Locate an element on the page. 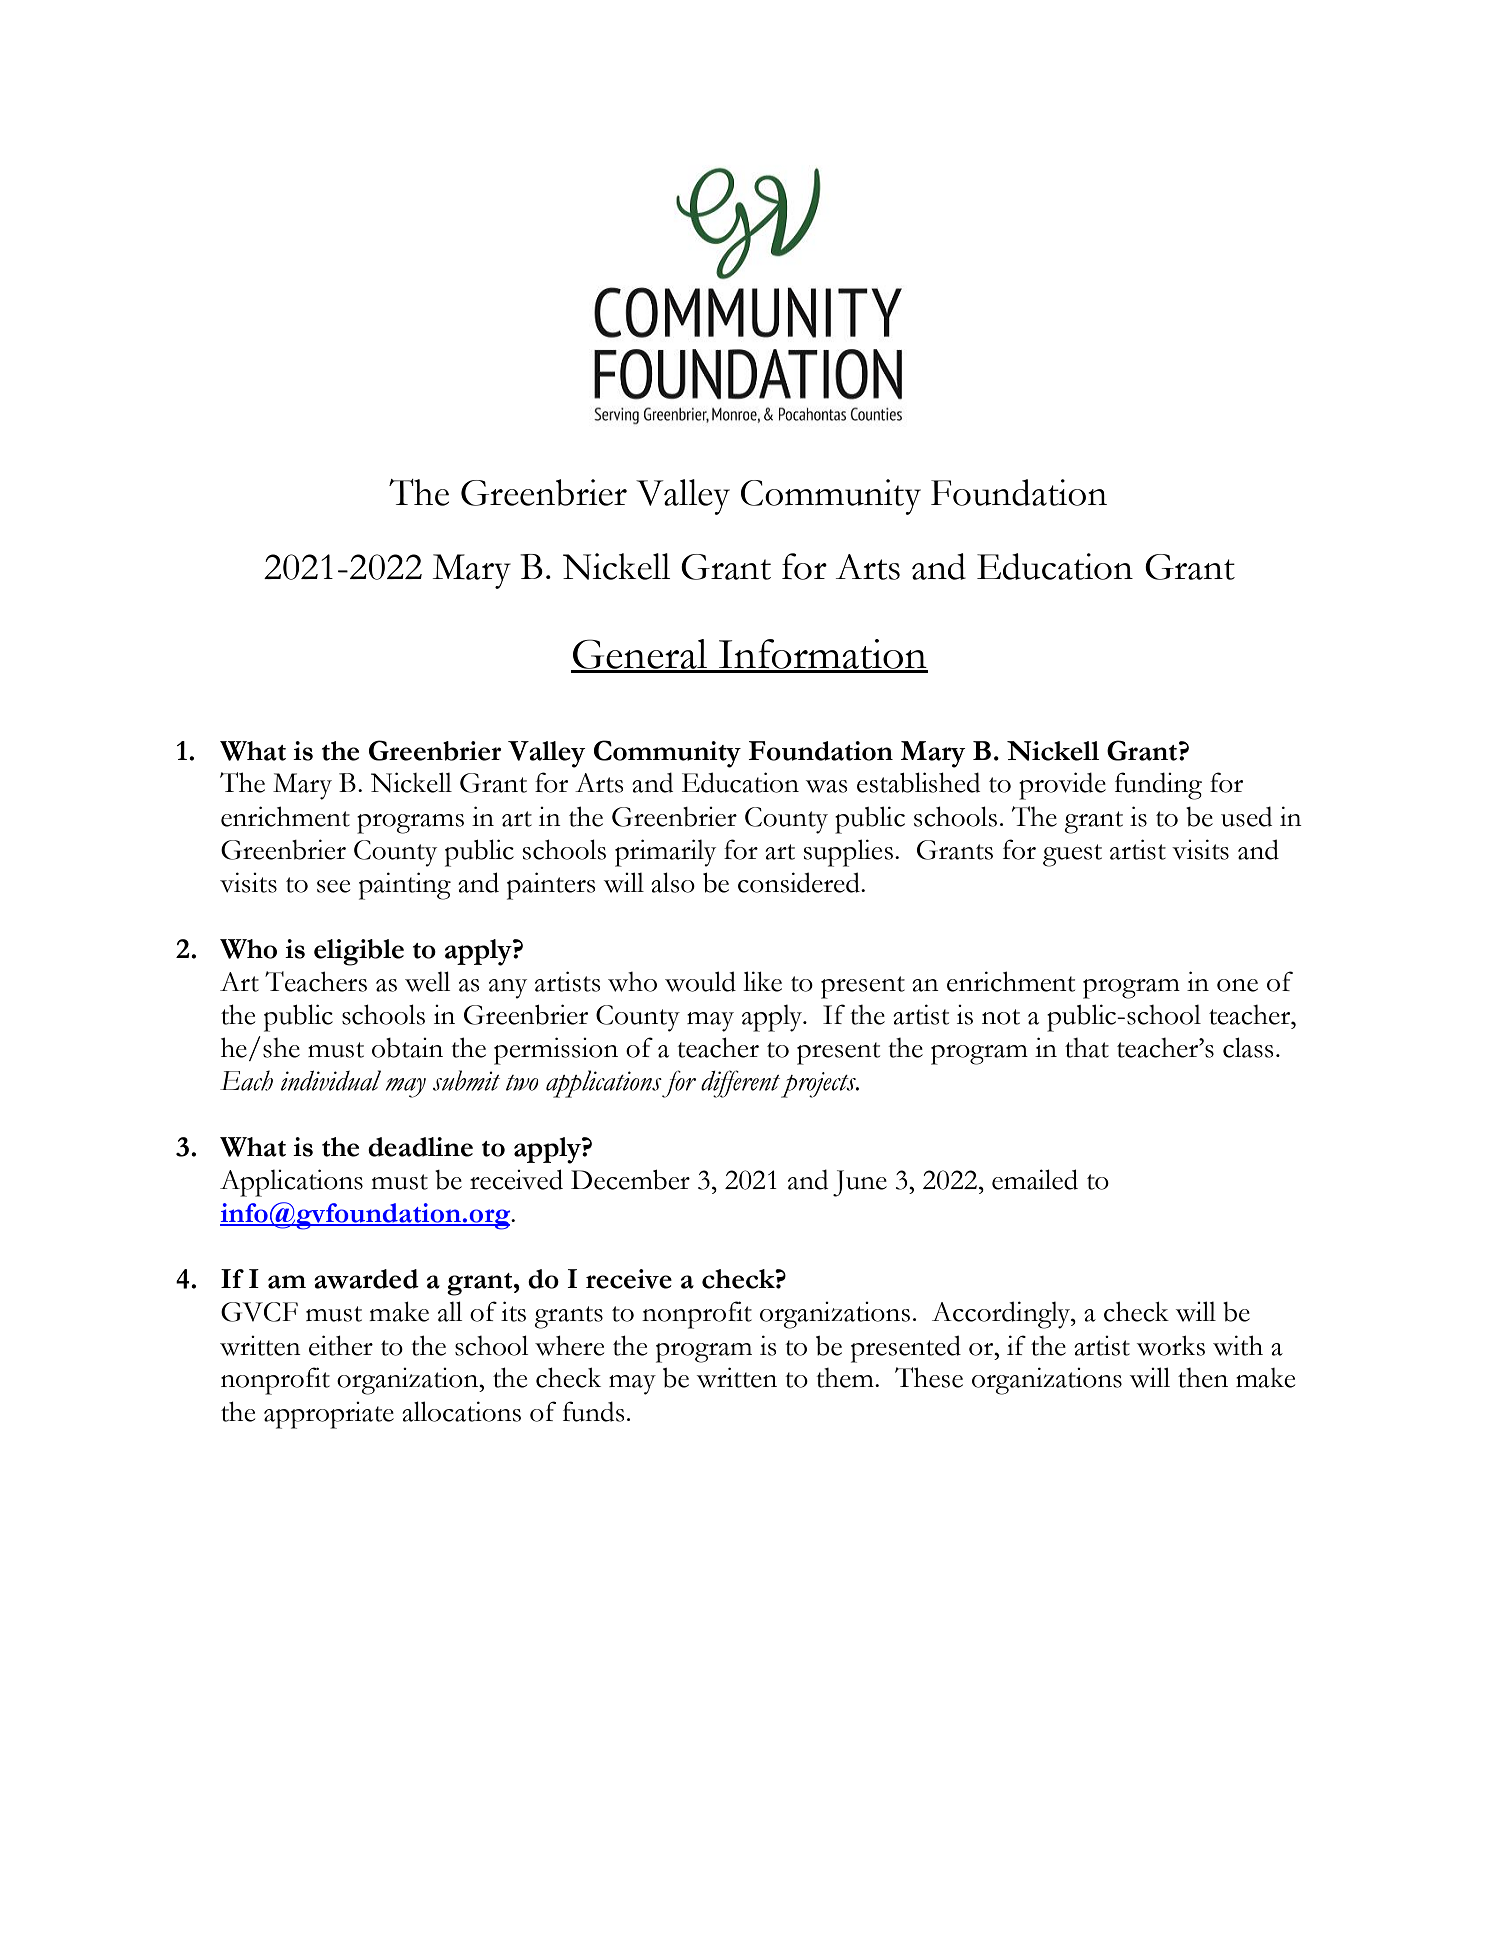 This image has width=1498, height=1939. was is located at coordinates (826, 786).
